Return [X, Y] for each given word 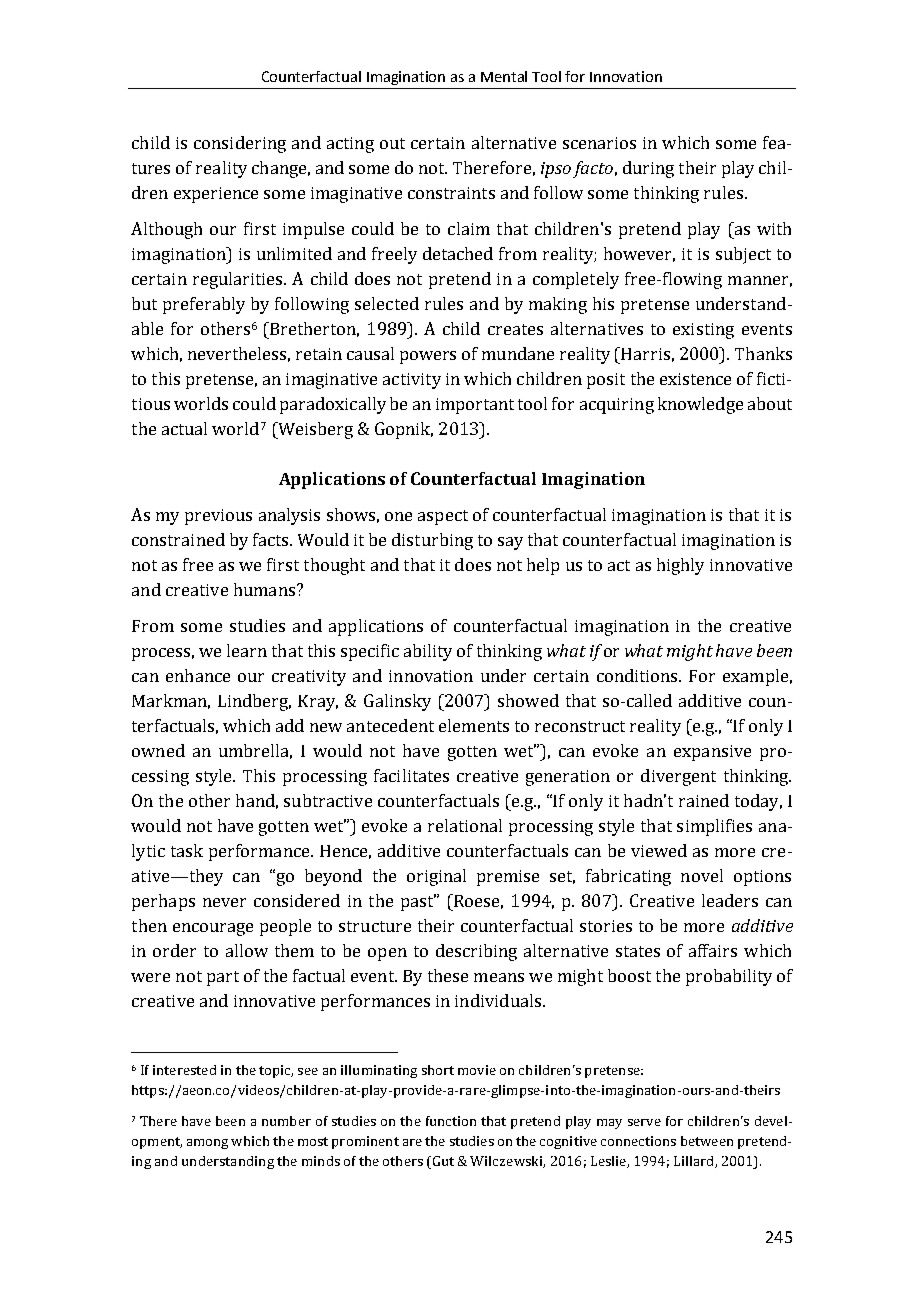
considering [240, 144]
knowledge [700, 405]
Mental [504, 76]
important [475, 406]
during [648, 169]
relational [465, 825]
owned [158, 750]
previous [218, 517]
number [286, 1121]
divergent [678, 777]
